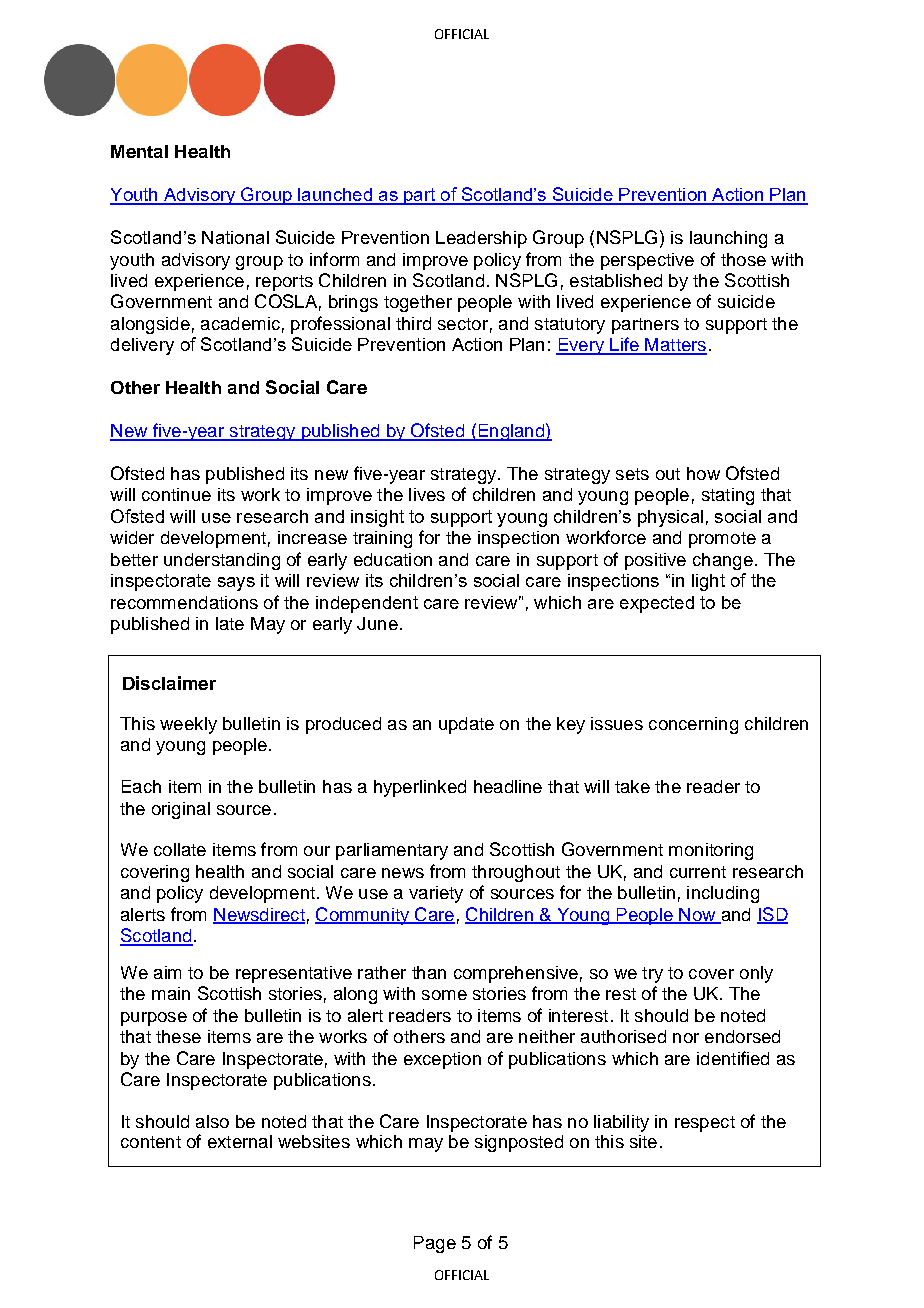  What do you see at coordinates (176, 494) in the image?
I see `continue` at bounding box center [176, 494].
